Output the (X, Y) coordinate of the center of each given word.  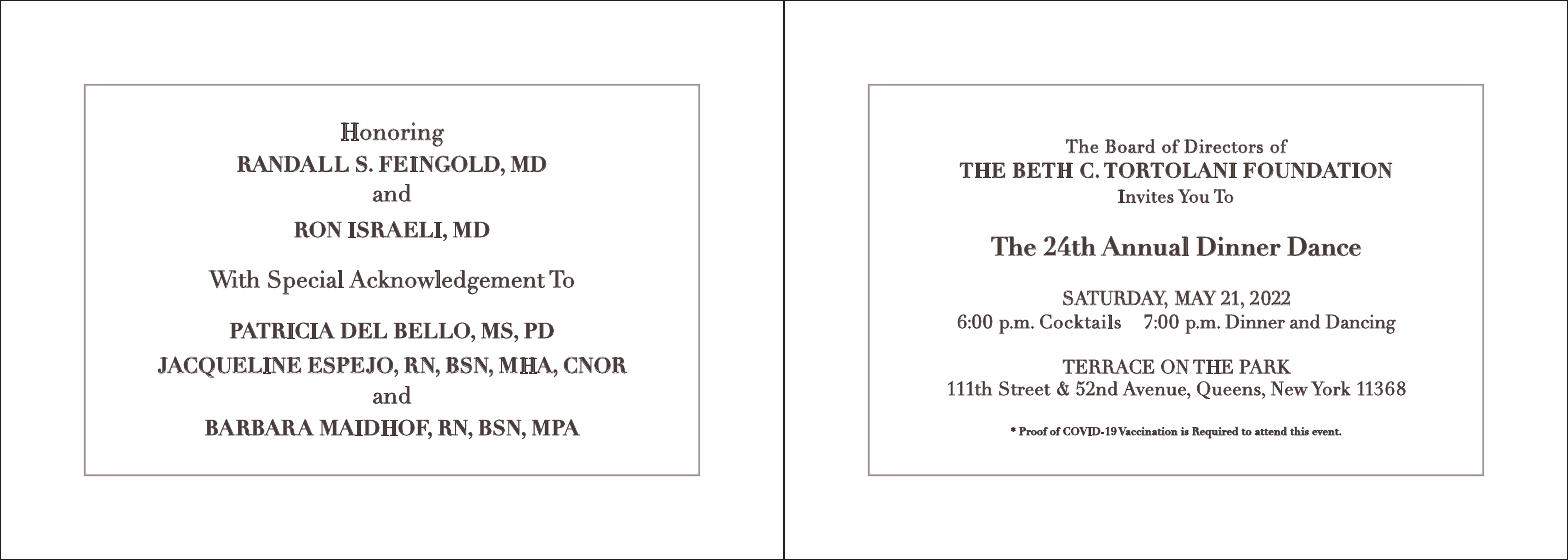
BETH (1043, 170)
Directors (1223, 146)
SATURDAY (1115, 299)
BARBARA (259, 427)
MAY (1195, 297)
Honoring (392, 134)
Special (306, 282)
